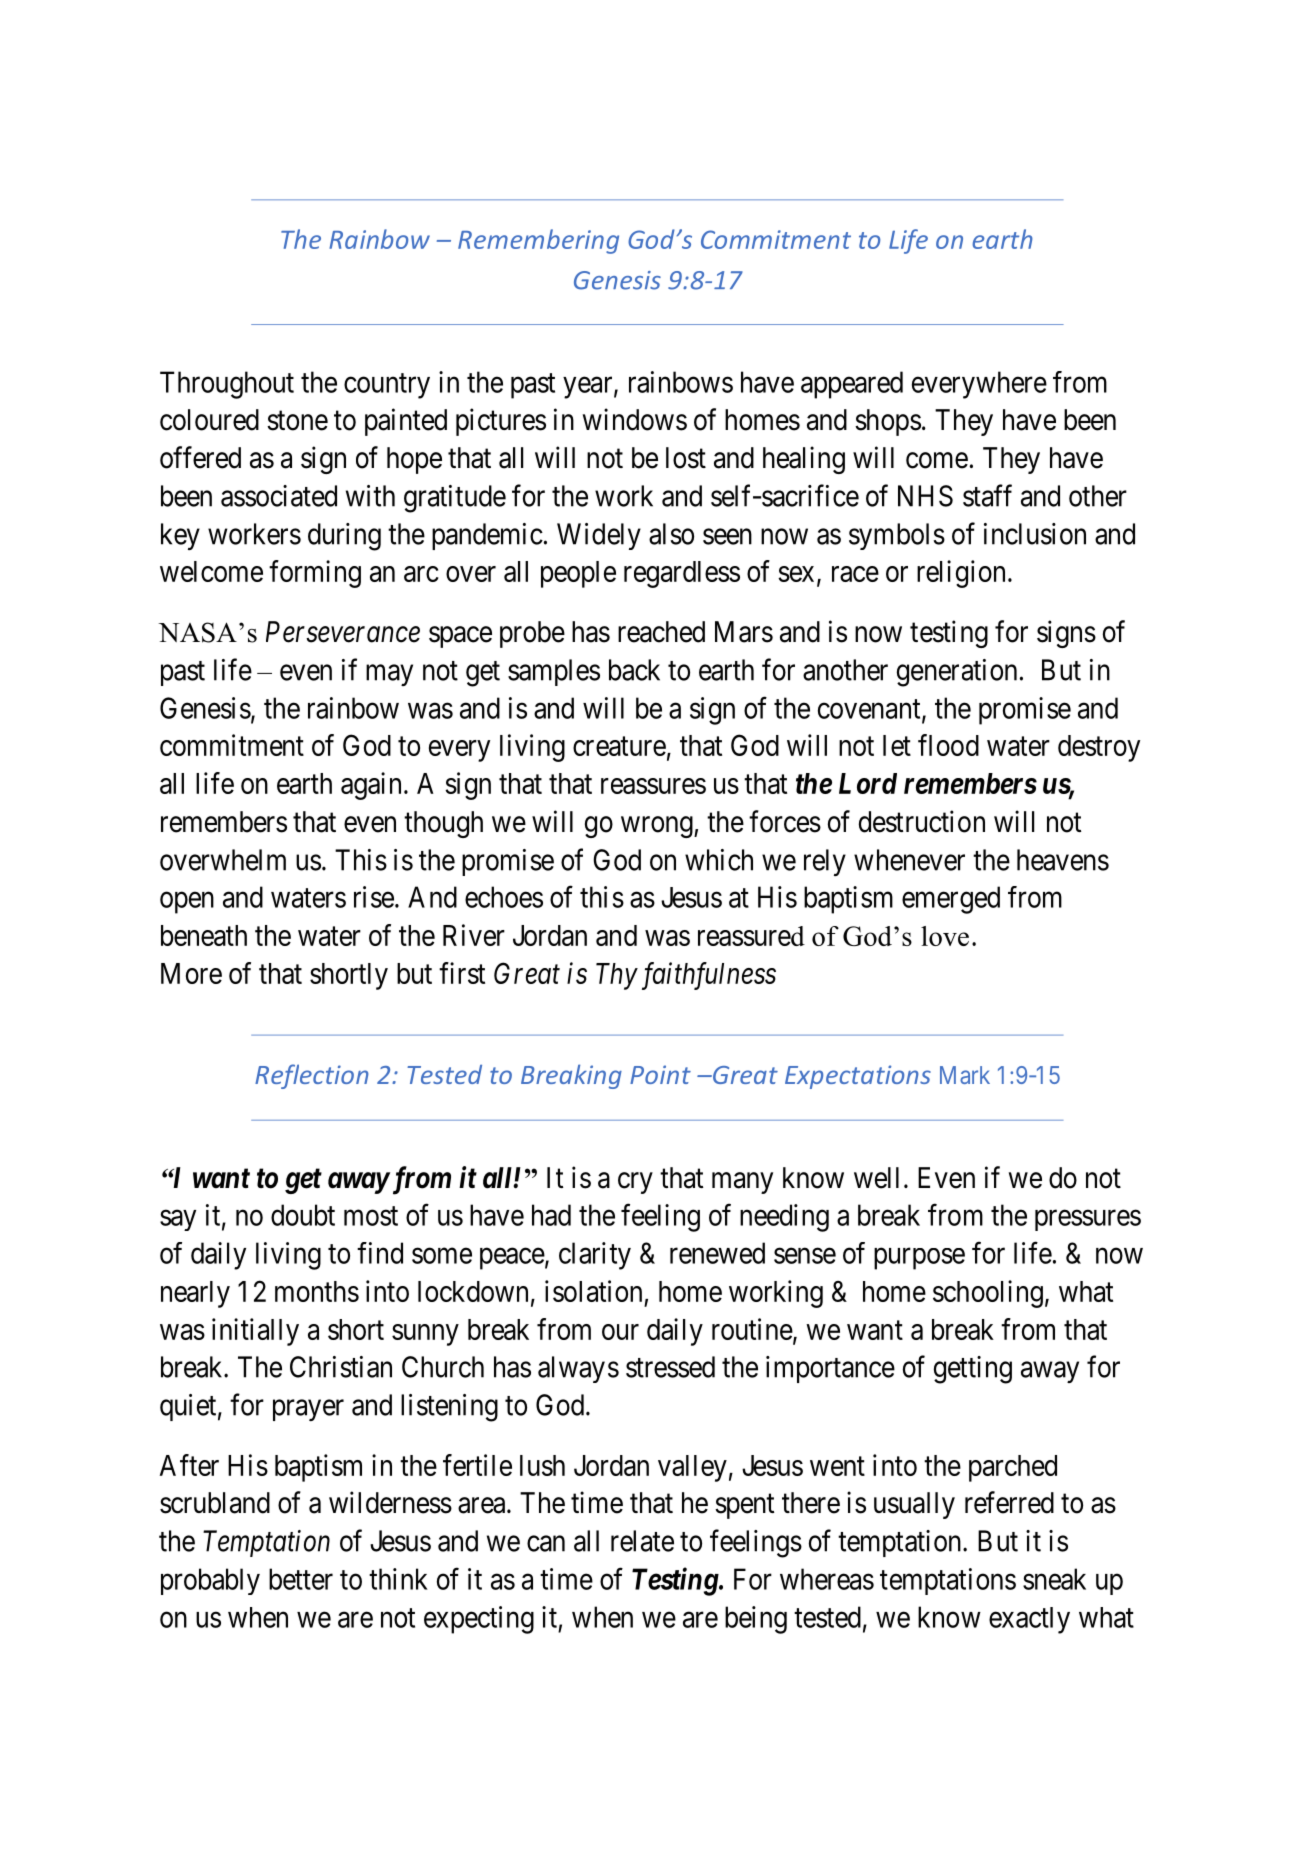 Image resolution: width=1314 pixels, height=1858 pixels. What do you see at coordinates (965, 1075) in the document?
I see `Mark` at bounding box center [965, 1075].
